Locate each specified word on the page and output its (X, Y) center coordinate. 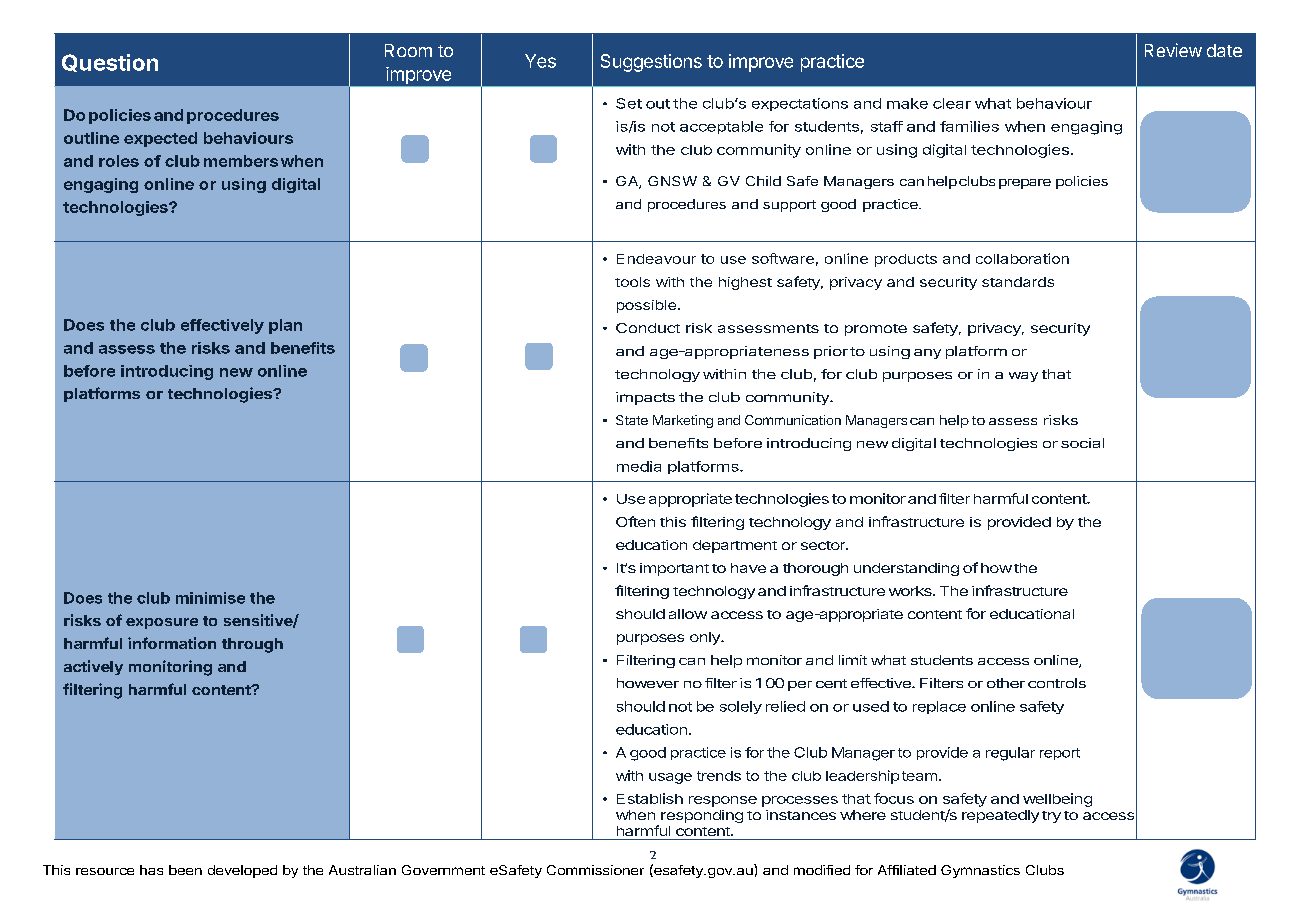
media (639, 466)
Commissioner (595, 870)
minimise (210, 598)
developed (242, 871)
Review (1173, 50)
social (1082, 443)
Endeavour (656, 259)
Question (110, 63)
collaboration (1022, 258)
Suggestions (651, 63)
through (252, 645)
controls (1057, 683)
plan (285, 326)
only (706, 638)
